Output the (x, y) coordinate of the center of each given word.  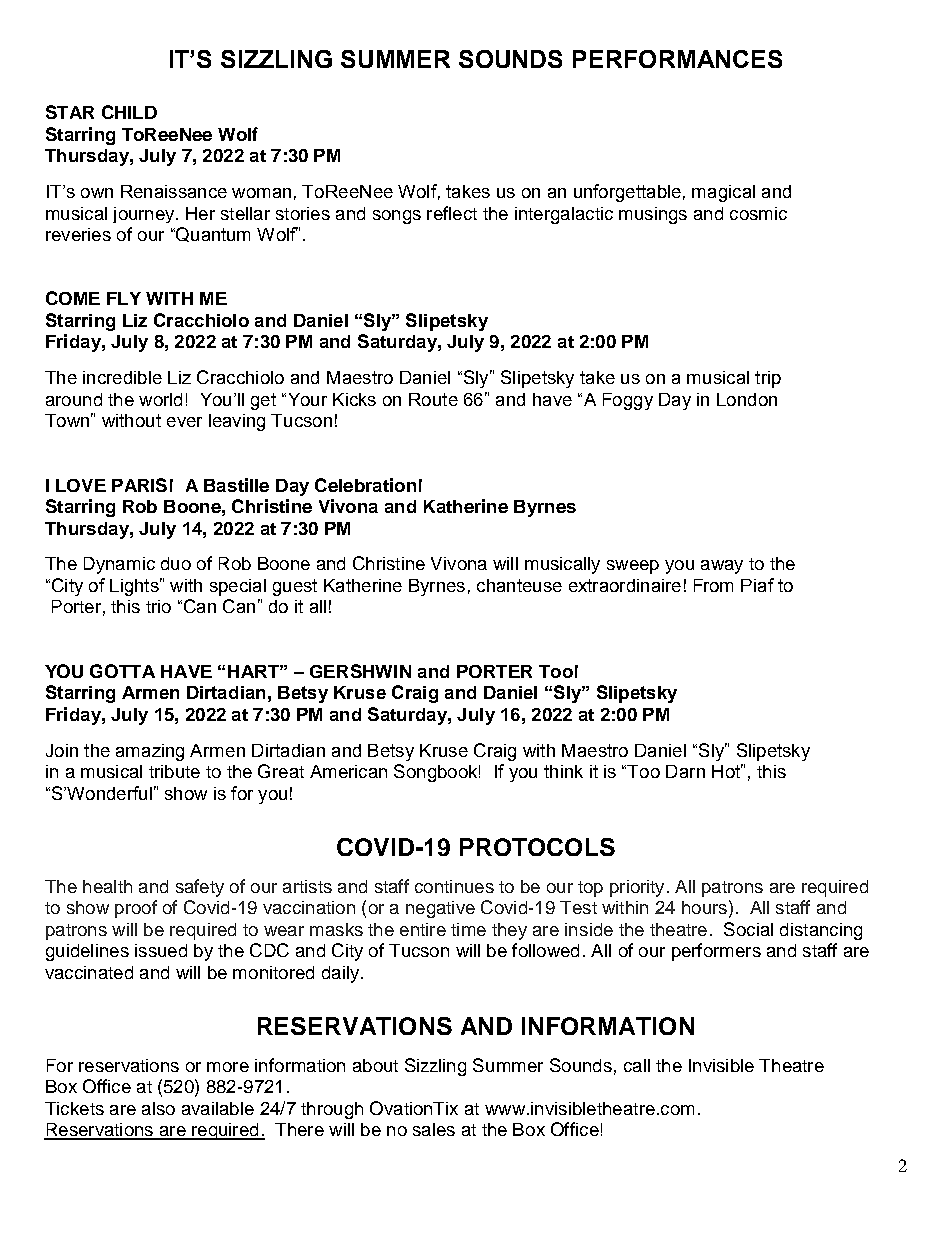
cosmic (758, 213)
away (722, 567)
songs (397, 217)
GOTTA (122, 671)
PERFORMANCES (677, 59)
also (158, 1108)
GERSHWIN (360, 671)
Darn (685, 771)
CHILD (129, 112)
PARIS (139, 485)
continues (454, 886)
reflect (452, 213)
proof (136, 909)
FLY (124, 298)
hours (704, 907)
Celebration (365, 485)
